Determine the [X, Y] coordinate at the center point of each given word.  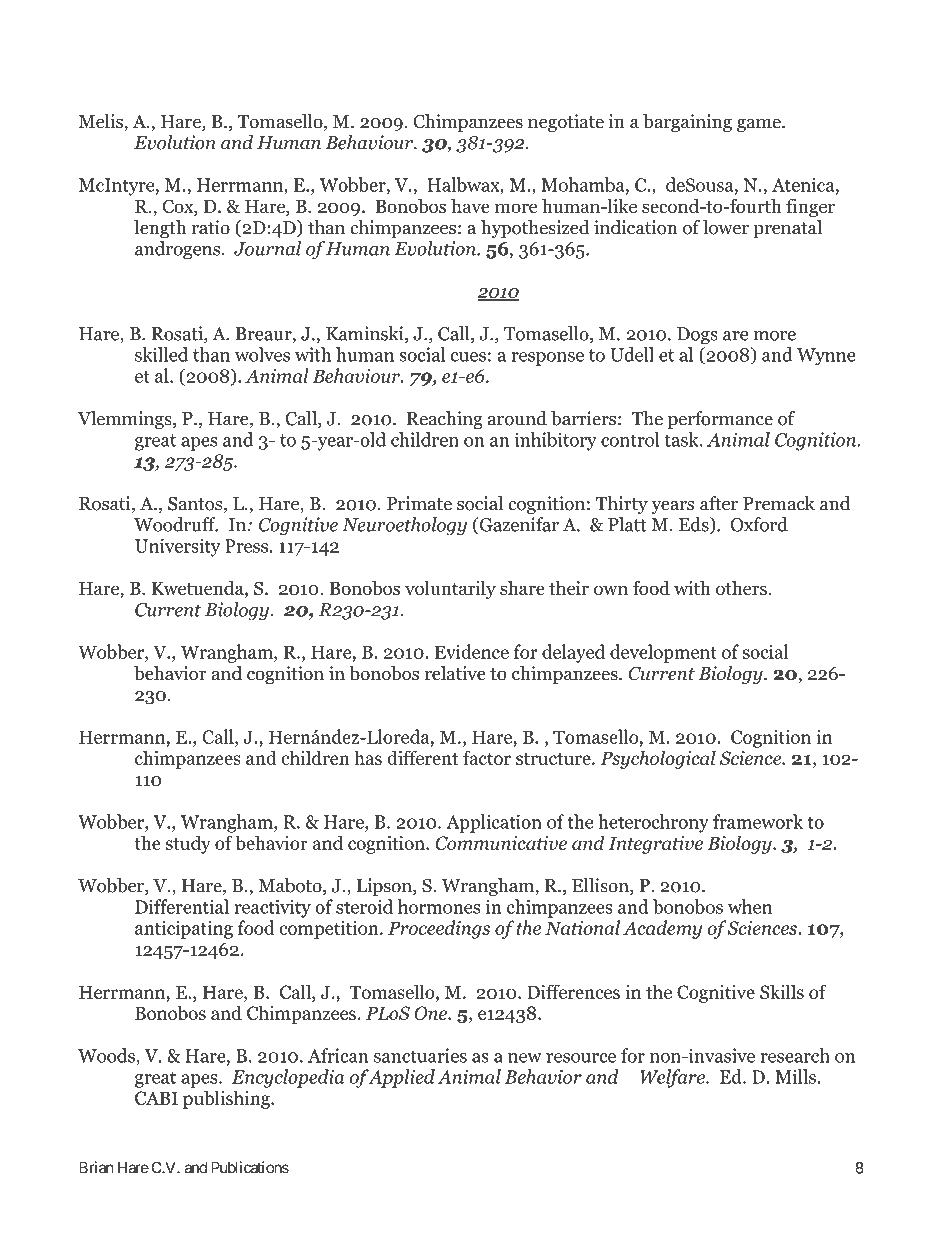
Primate [419, 503]
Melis [102, 122]
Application [494, 823]
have [470, 206]
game [760, 125]
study [188, 844]
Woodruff [176, 524]
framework [758, 821]
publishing [227, 1099]
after [719, 503]
